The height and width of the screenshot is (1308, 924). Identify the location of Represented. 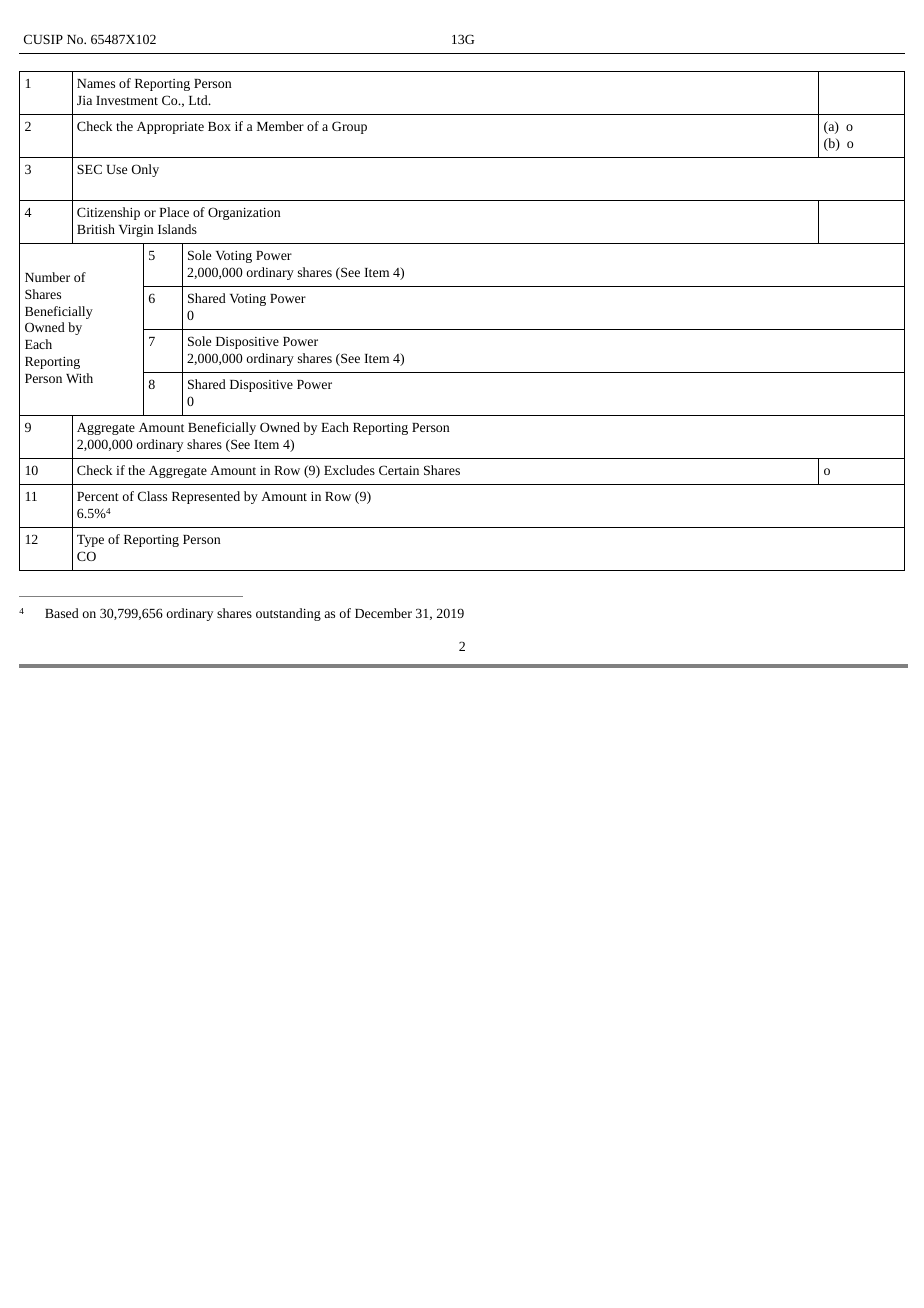
(206, 497).
